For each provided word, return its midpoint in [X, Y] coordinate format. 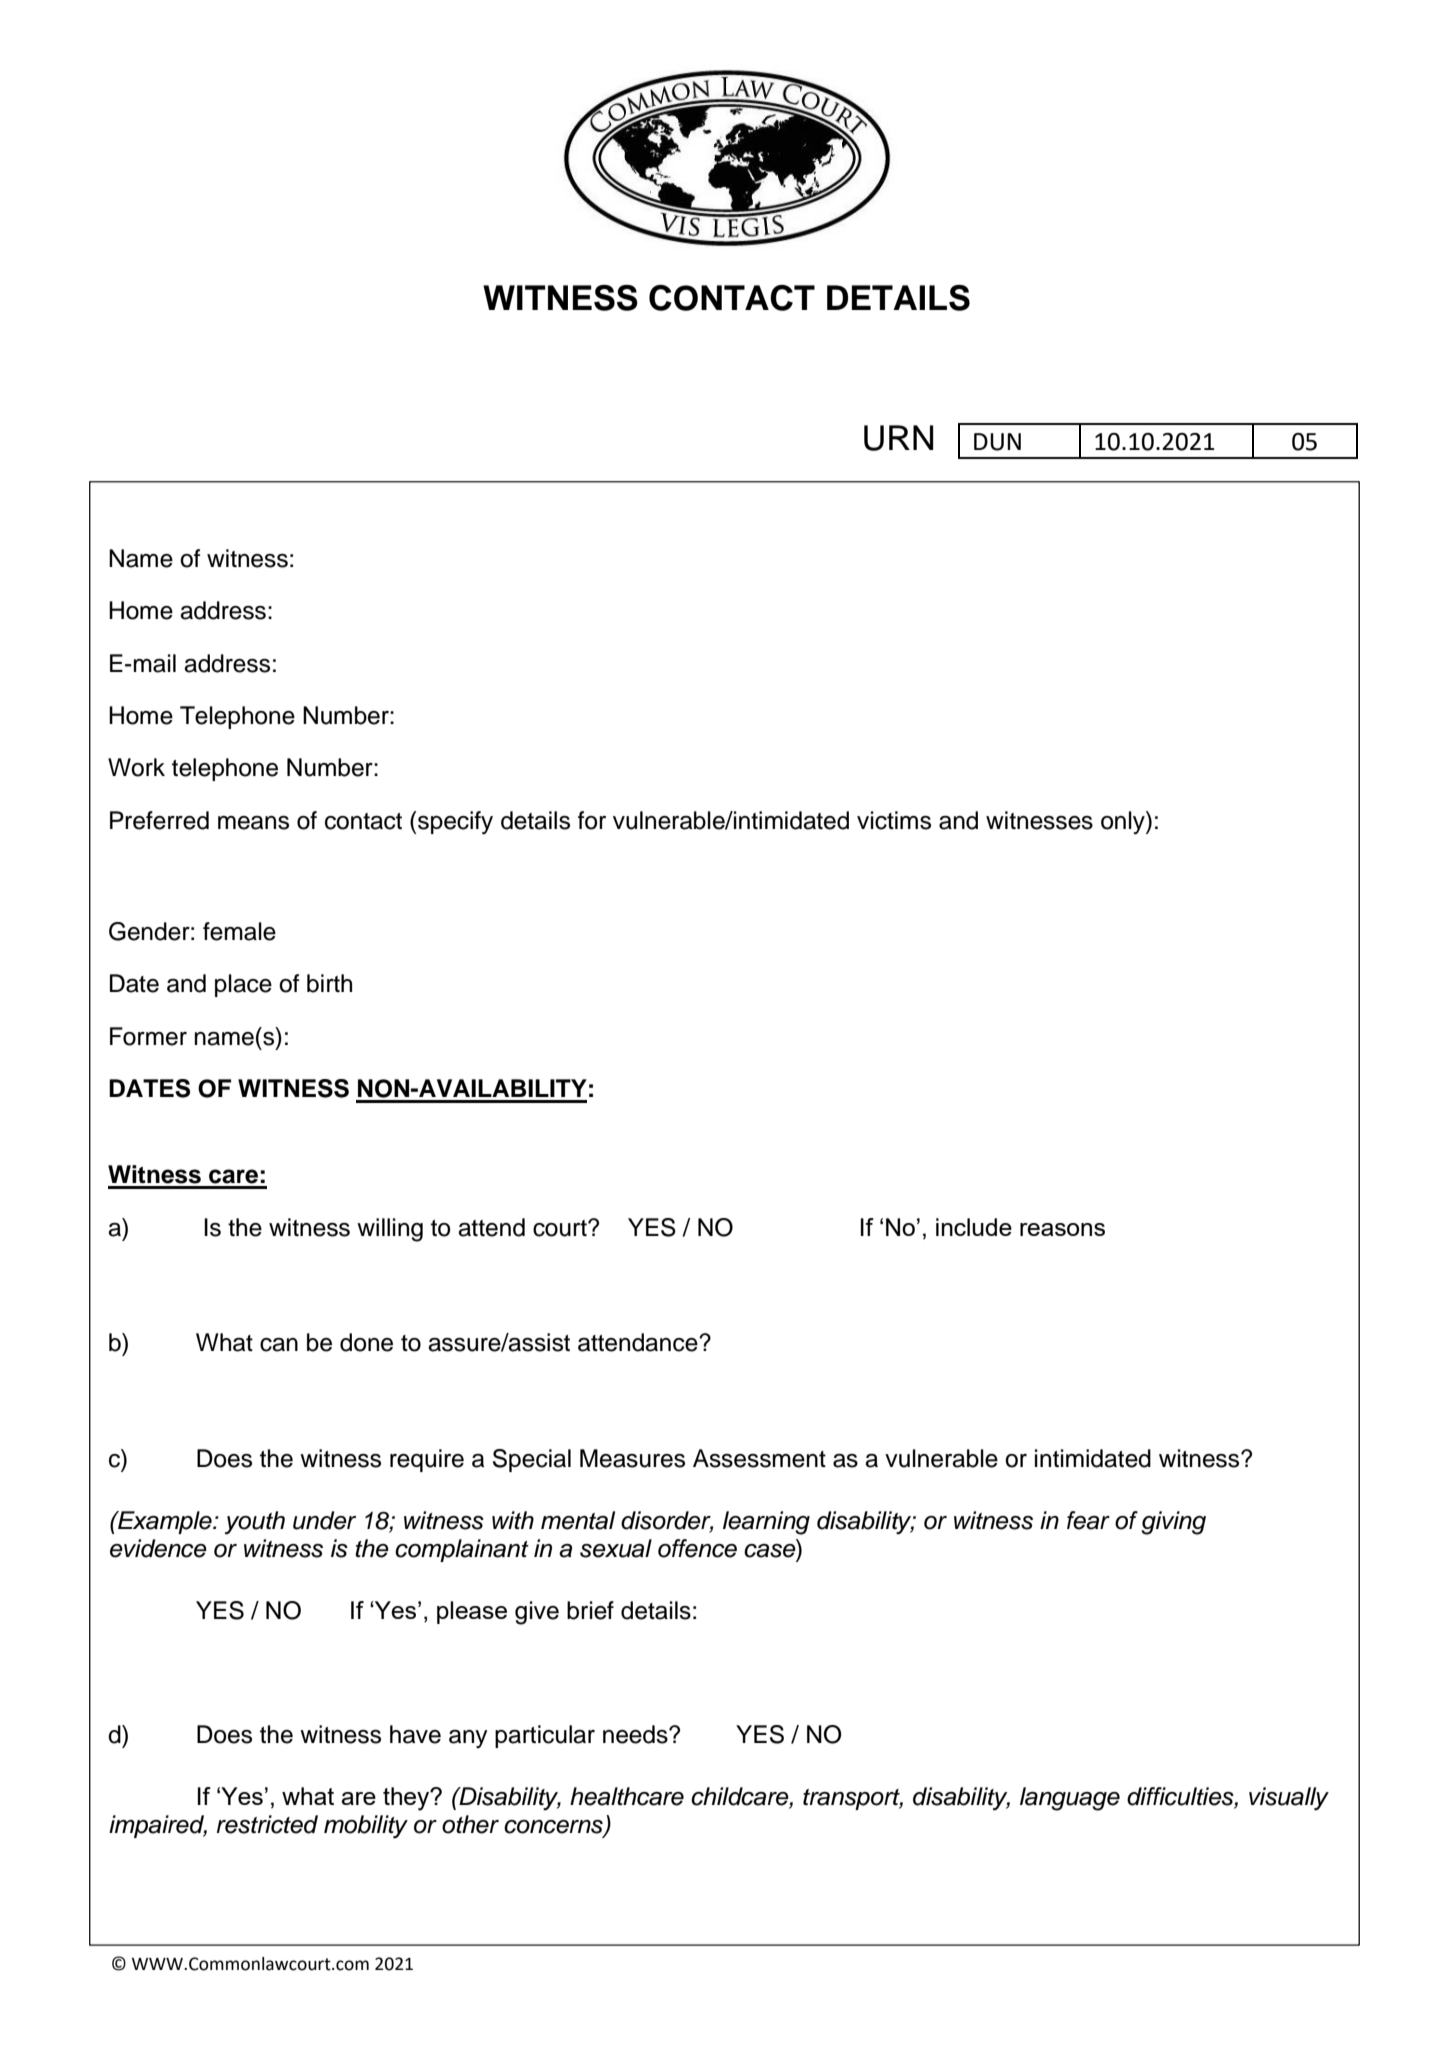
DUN [997, 442]
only [1124, 822]
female [239, 931]
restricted [267, 1824]
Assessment [759, 1458]
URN [898, 438]
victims [894, 820]
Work [136, 767]
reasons [1062, 1229]
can [279, 1345]
